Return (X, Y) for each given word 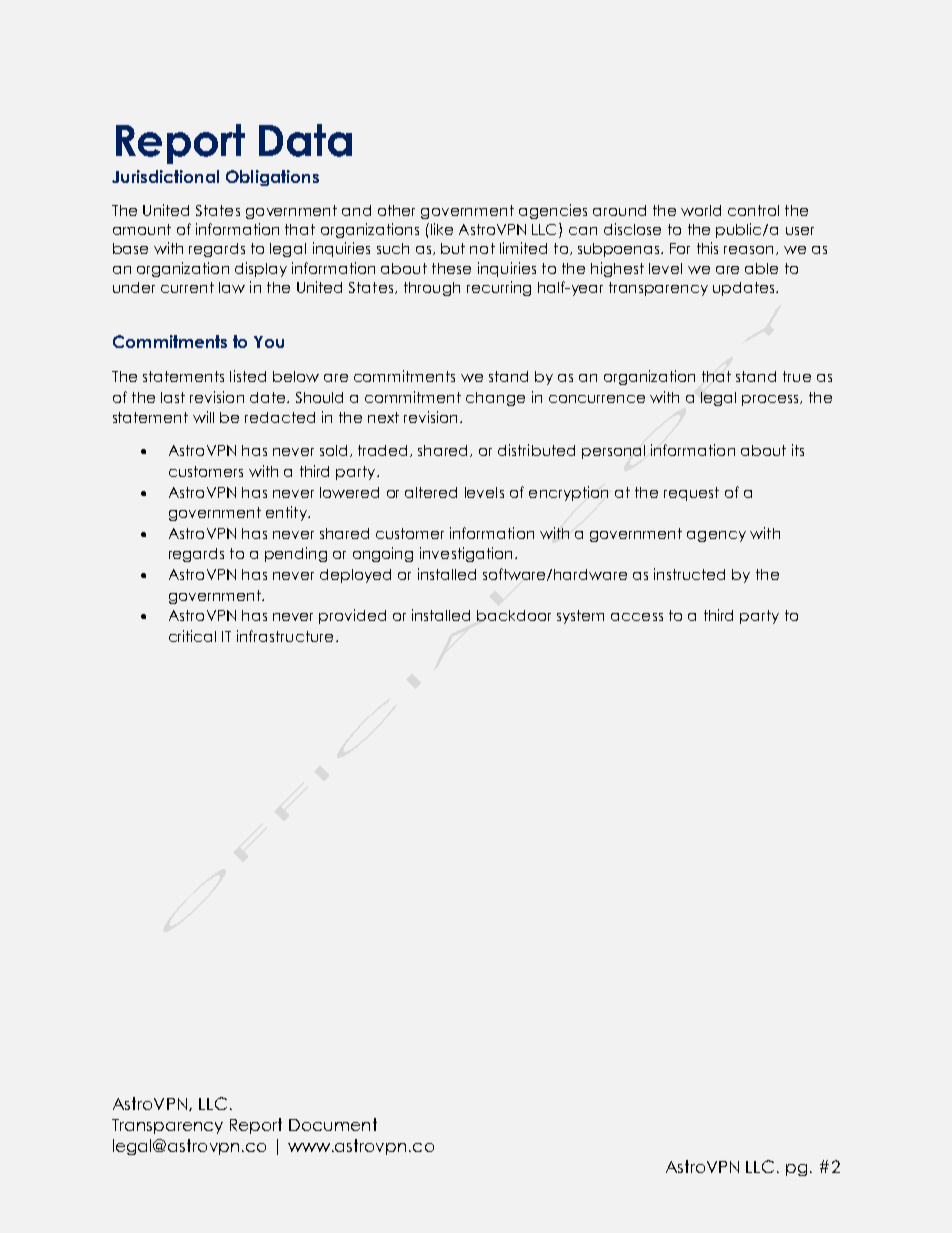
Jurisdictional (165, 176)
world (701, 210)
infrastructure (285, 636)
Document (333, 1124)
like (440, 229)
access (637, 617)
